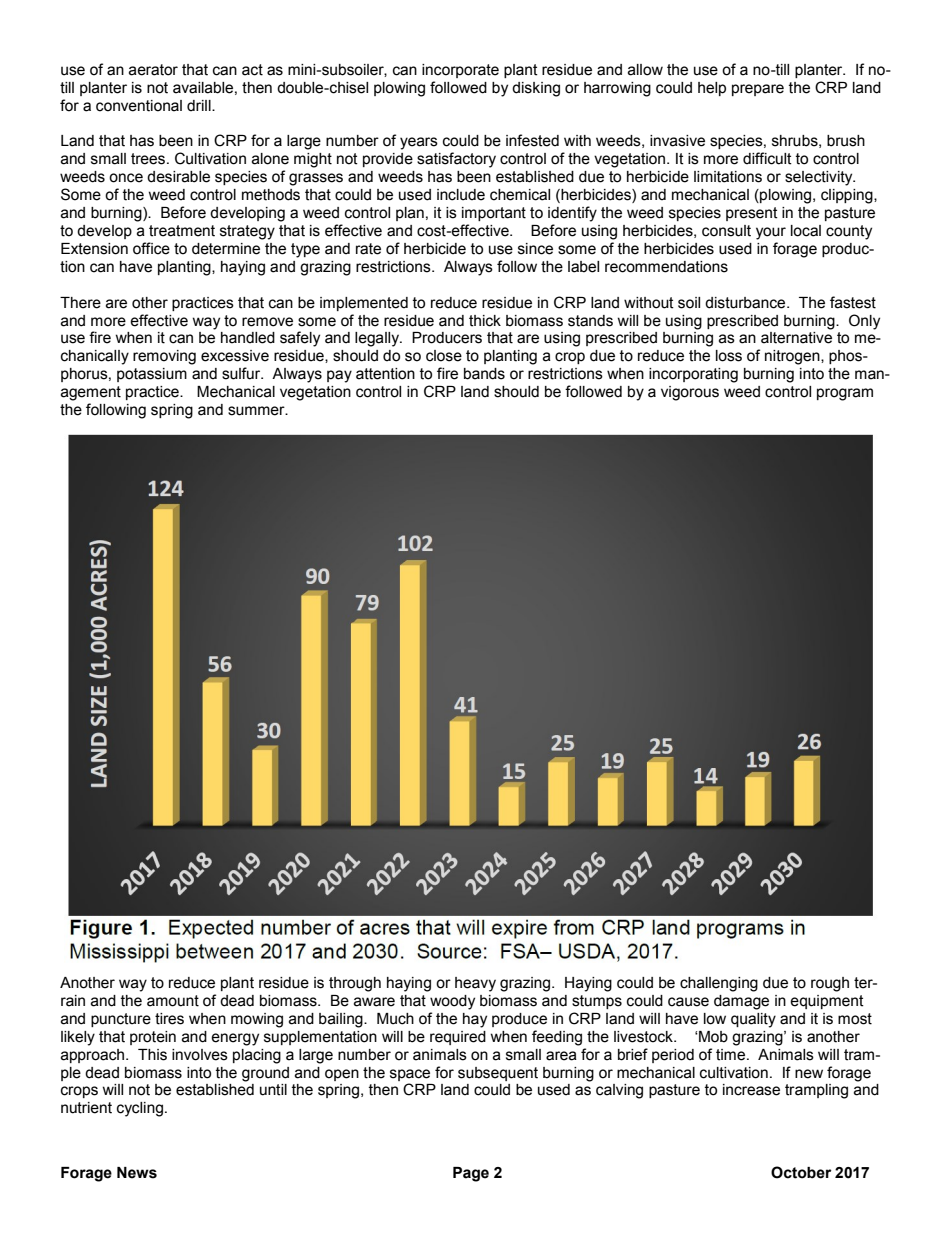  I want to click on amount, so click(173, 1001).
